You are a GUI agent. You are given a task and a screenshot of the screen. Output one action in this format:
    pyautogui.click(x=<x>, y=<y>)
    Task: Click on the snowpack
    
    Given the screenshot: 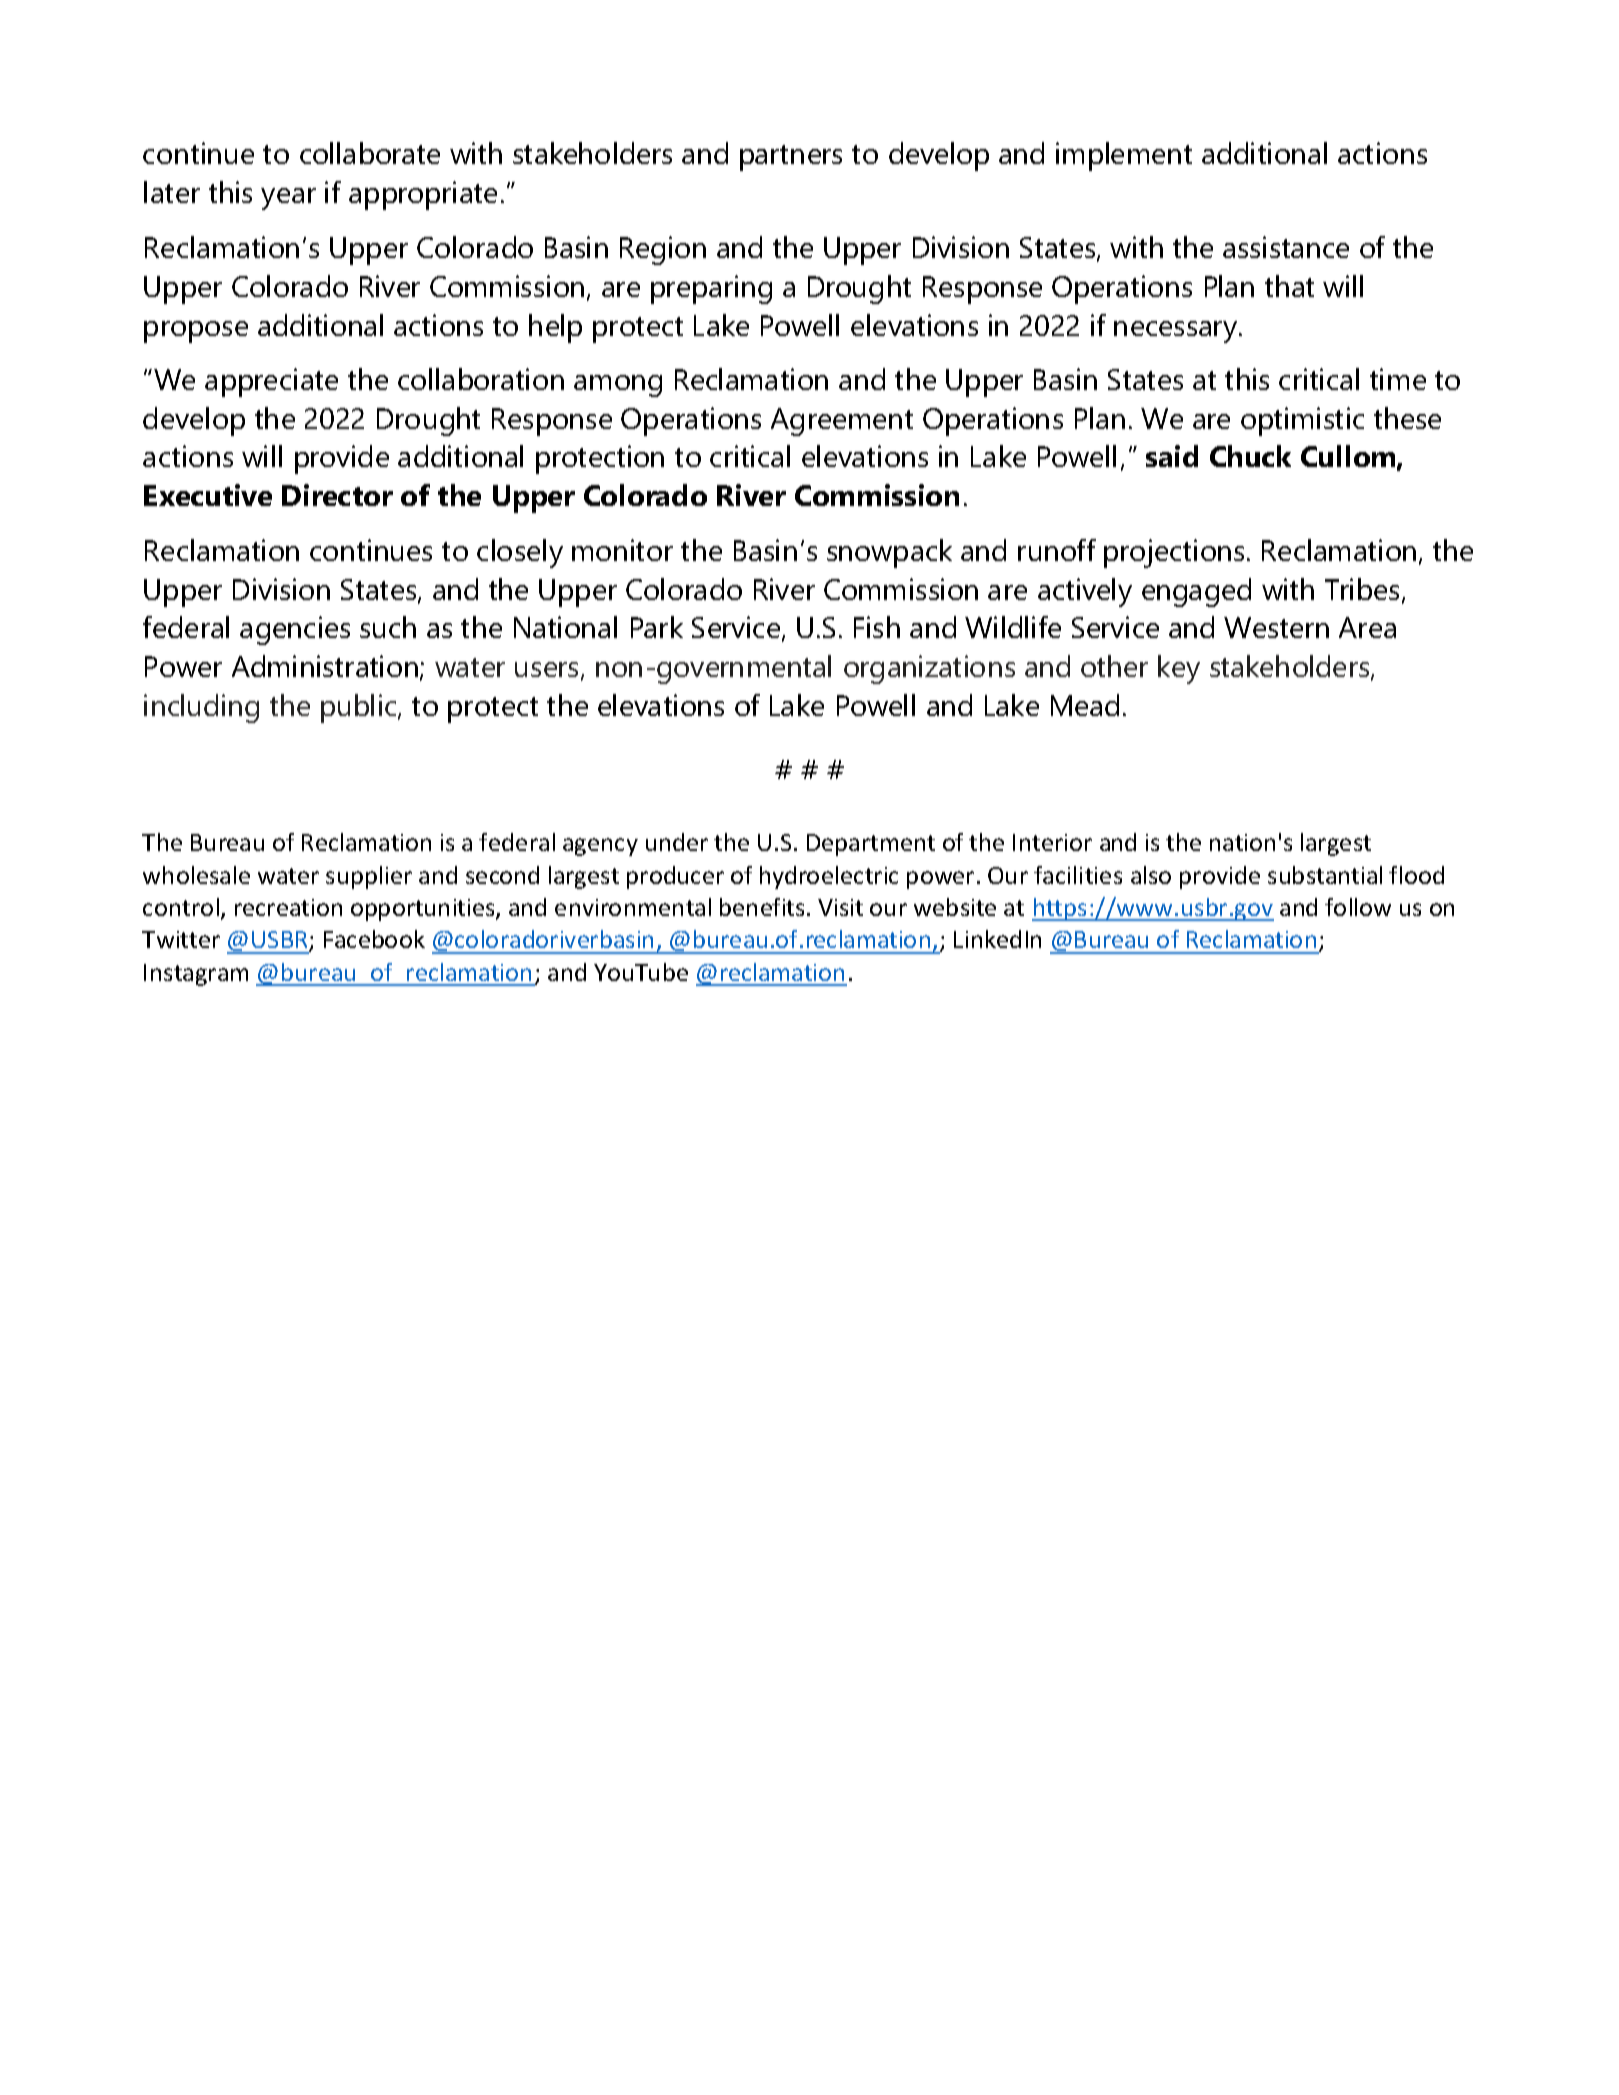 What is the action you would take?
    pyautogui.click(x=889, y=553)
